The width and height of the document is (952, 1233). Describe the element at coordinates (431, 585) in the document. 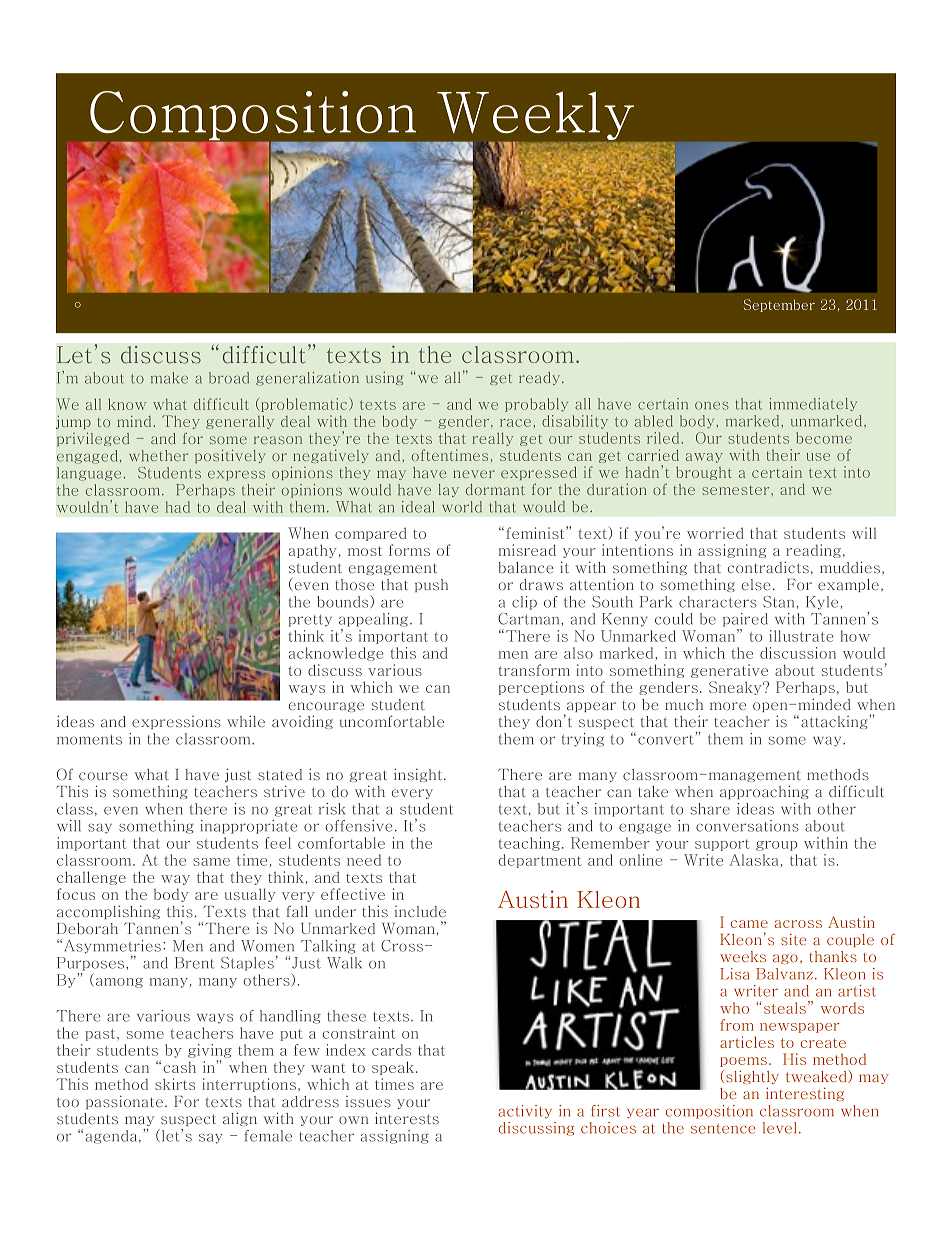

I see `push` at that location.
